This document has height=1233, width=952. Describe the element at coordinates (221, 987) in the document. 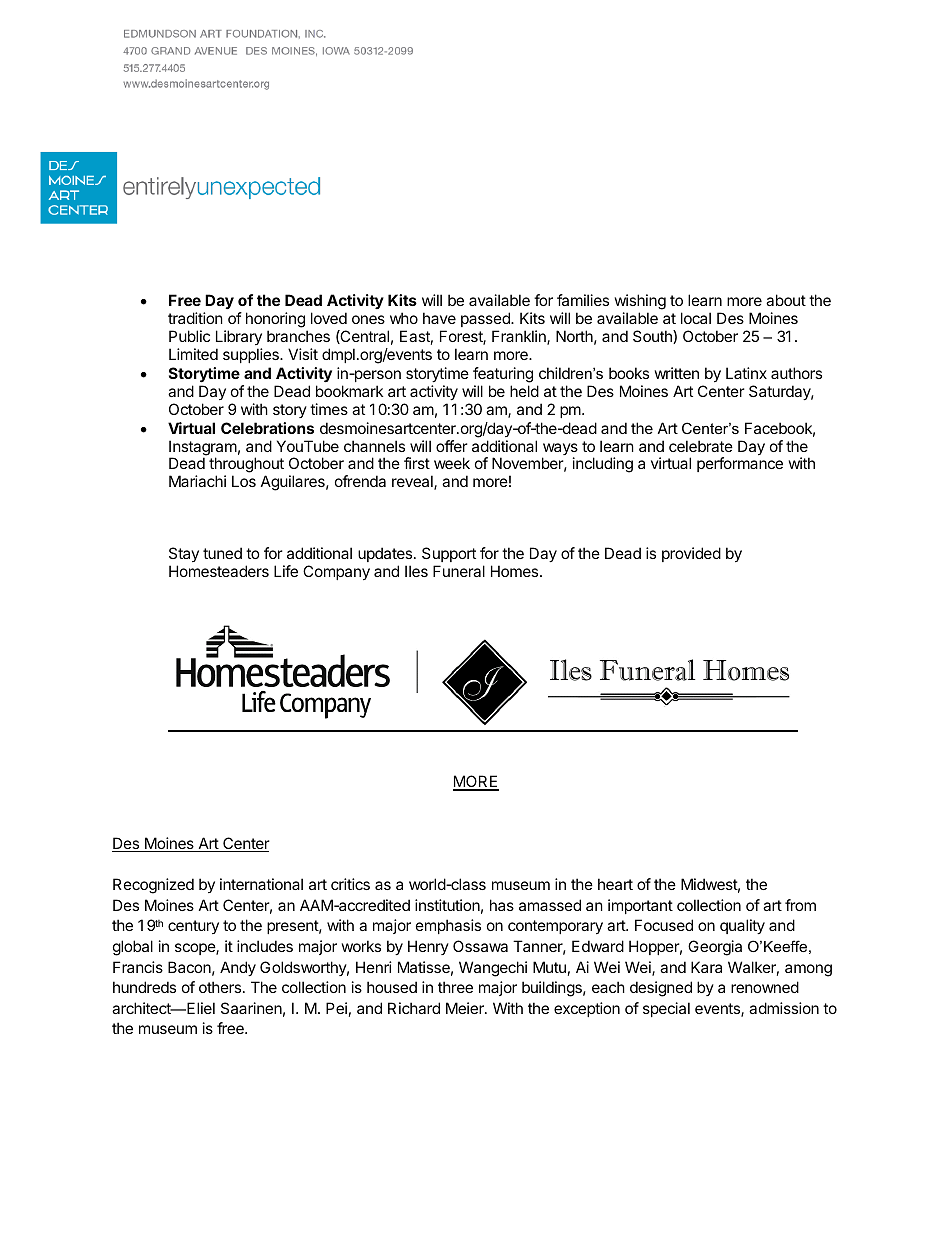

I see `others` at that location.
